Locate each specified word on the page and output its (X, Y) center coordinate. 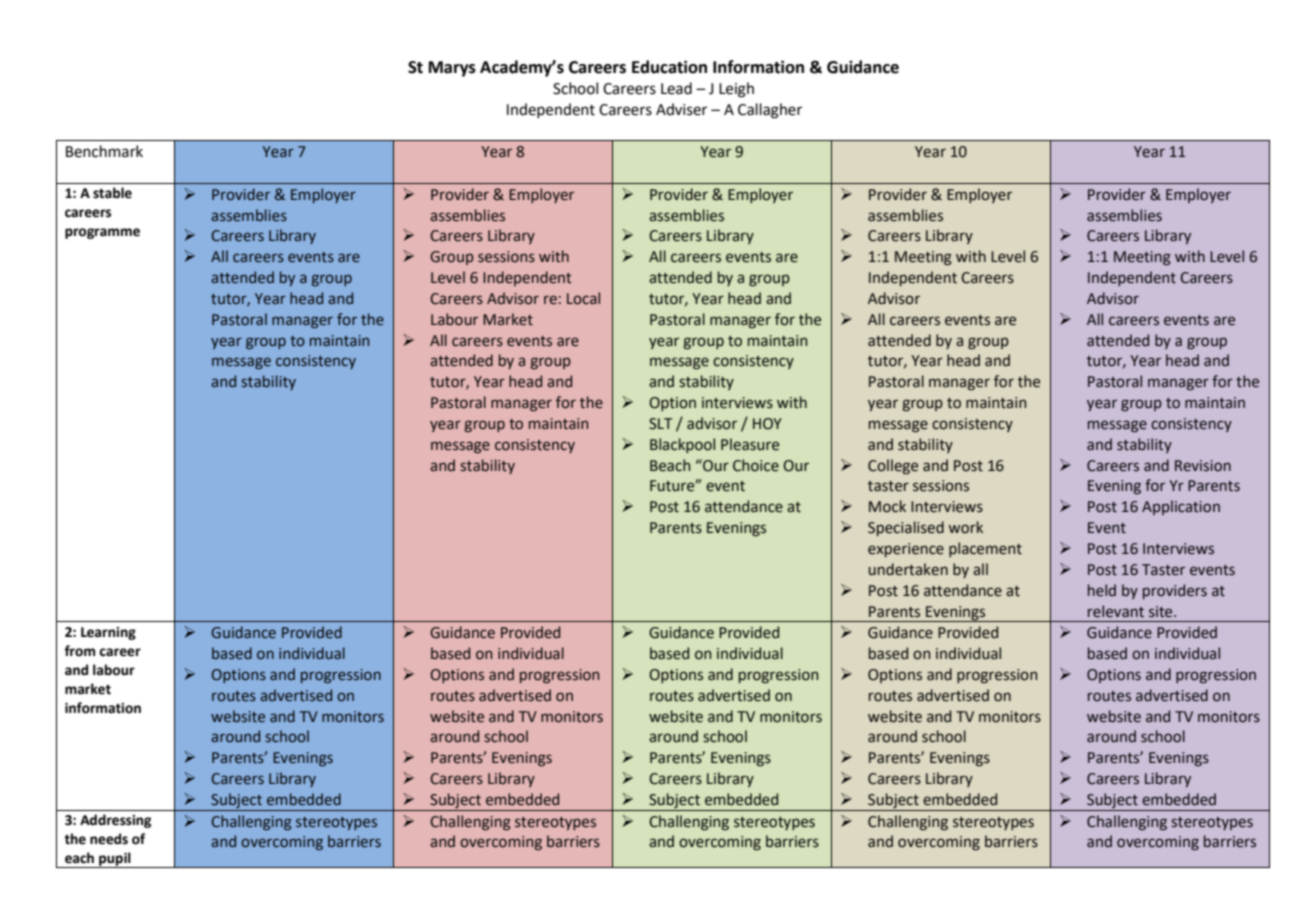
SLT (660, 424)
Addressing (115, 821)
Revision (1203, 466)
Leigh (736, 90)
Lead (676, 88)
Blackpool (682, 445)
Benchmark (104, 151)
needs (109, 839)
